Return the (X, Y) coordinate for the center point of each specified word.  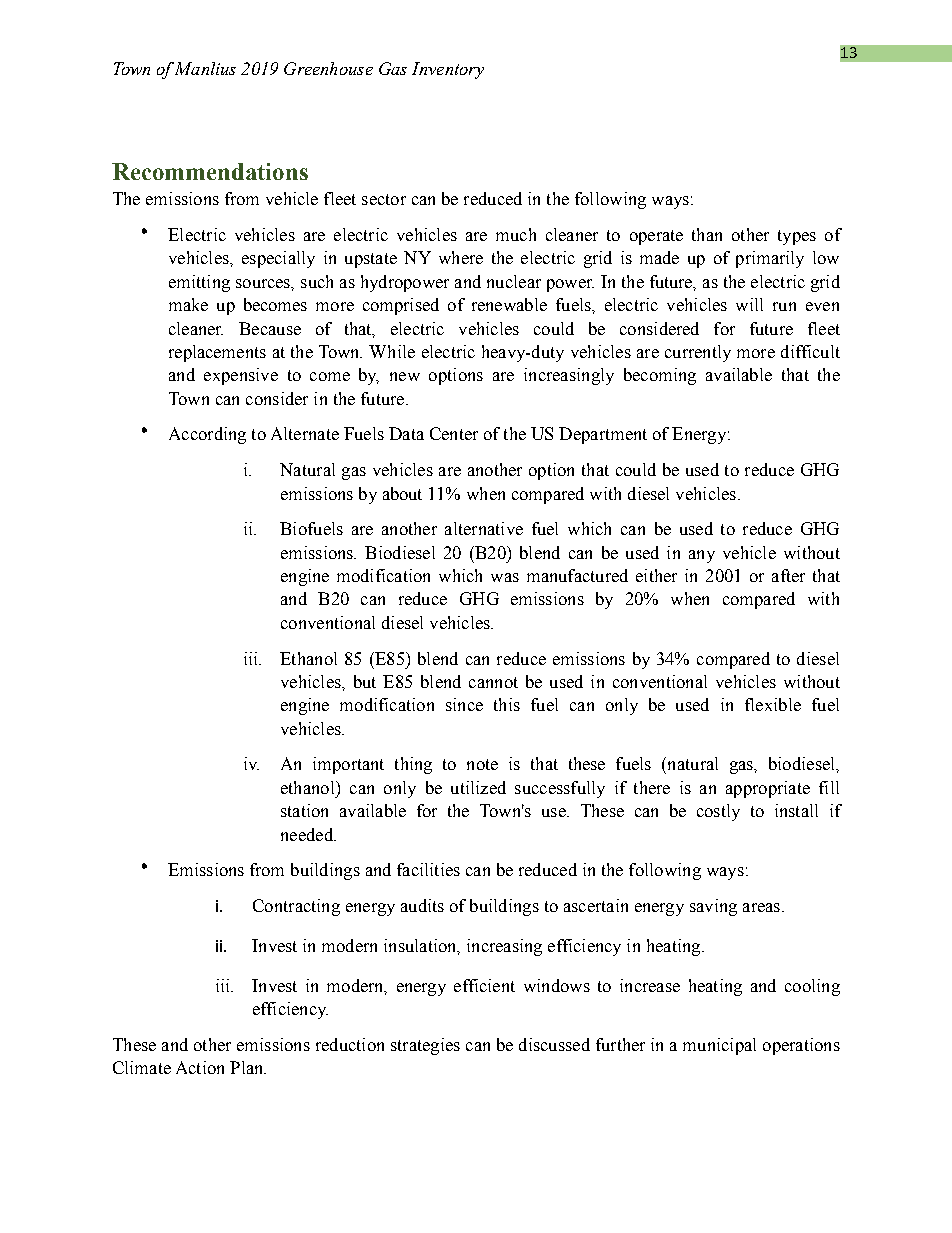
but (365, 681)
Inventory (448, 70)
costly (718, 812)
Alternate (305, 433)
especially (278, 259)
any (702, 556)
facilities (428, 869)
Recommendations (210, 171)
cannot (493, 682)
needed (308, 834)
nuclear (514, 281)
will (749, 304)
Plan (248, 1067)
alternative (484, 528)
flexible (773, 704)
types (797, 237)
